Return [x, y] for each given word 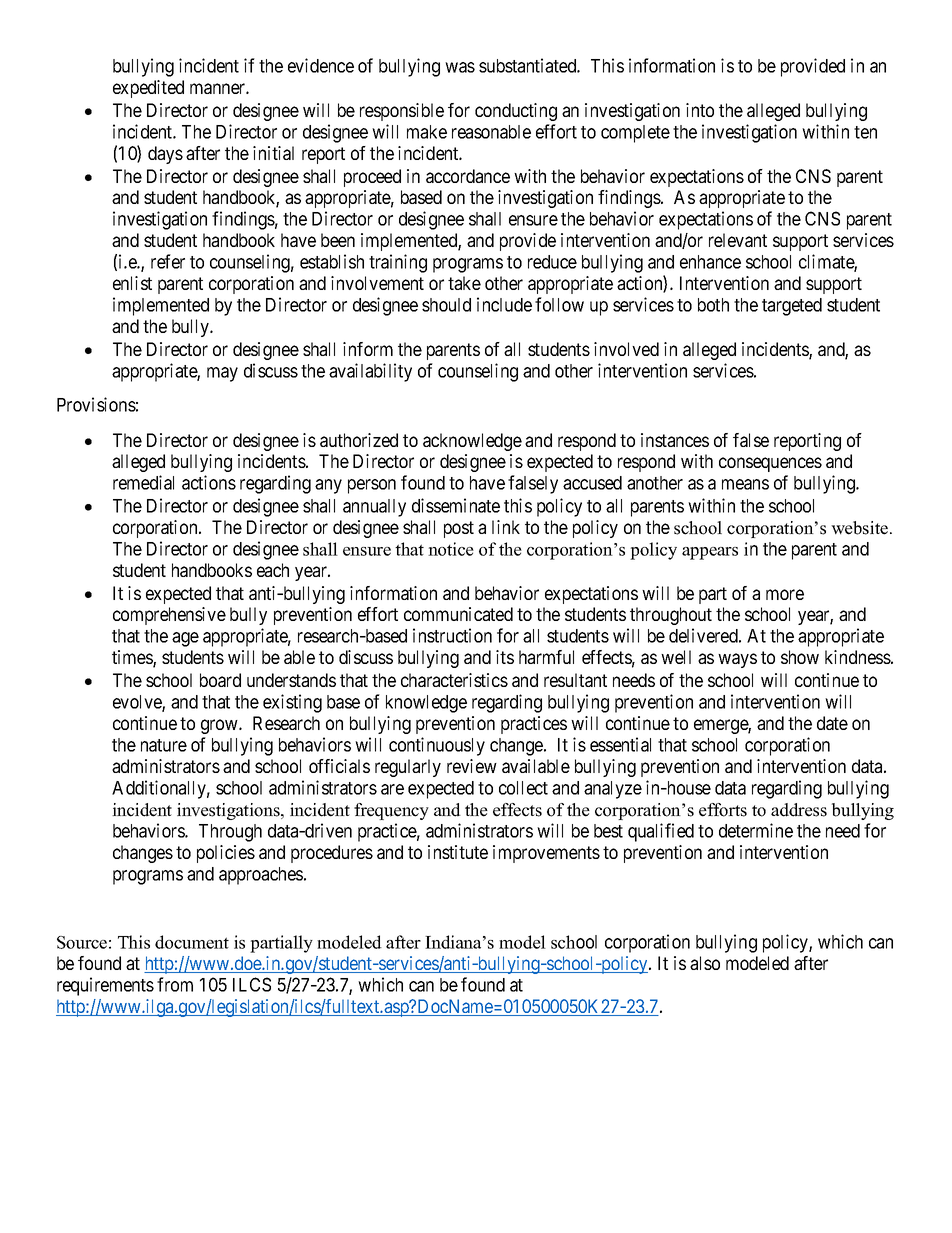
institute [458, 852]
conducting [516, 112]
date [832, 723]
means [745, 484]
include [504, 304]
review [472, 766]
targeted [792, 307]
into [700, 110]
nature [164, 745]
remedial [143, 482]
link [506, 527]
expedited [148, 89]
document [192, 942]
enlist [132, 283]
